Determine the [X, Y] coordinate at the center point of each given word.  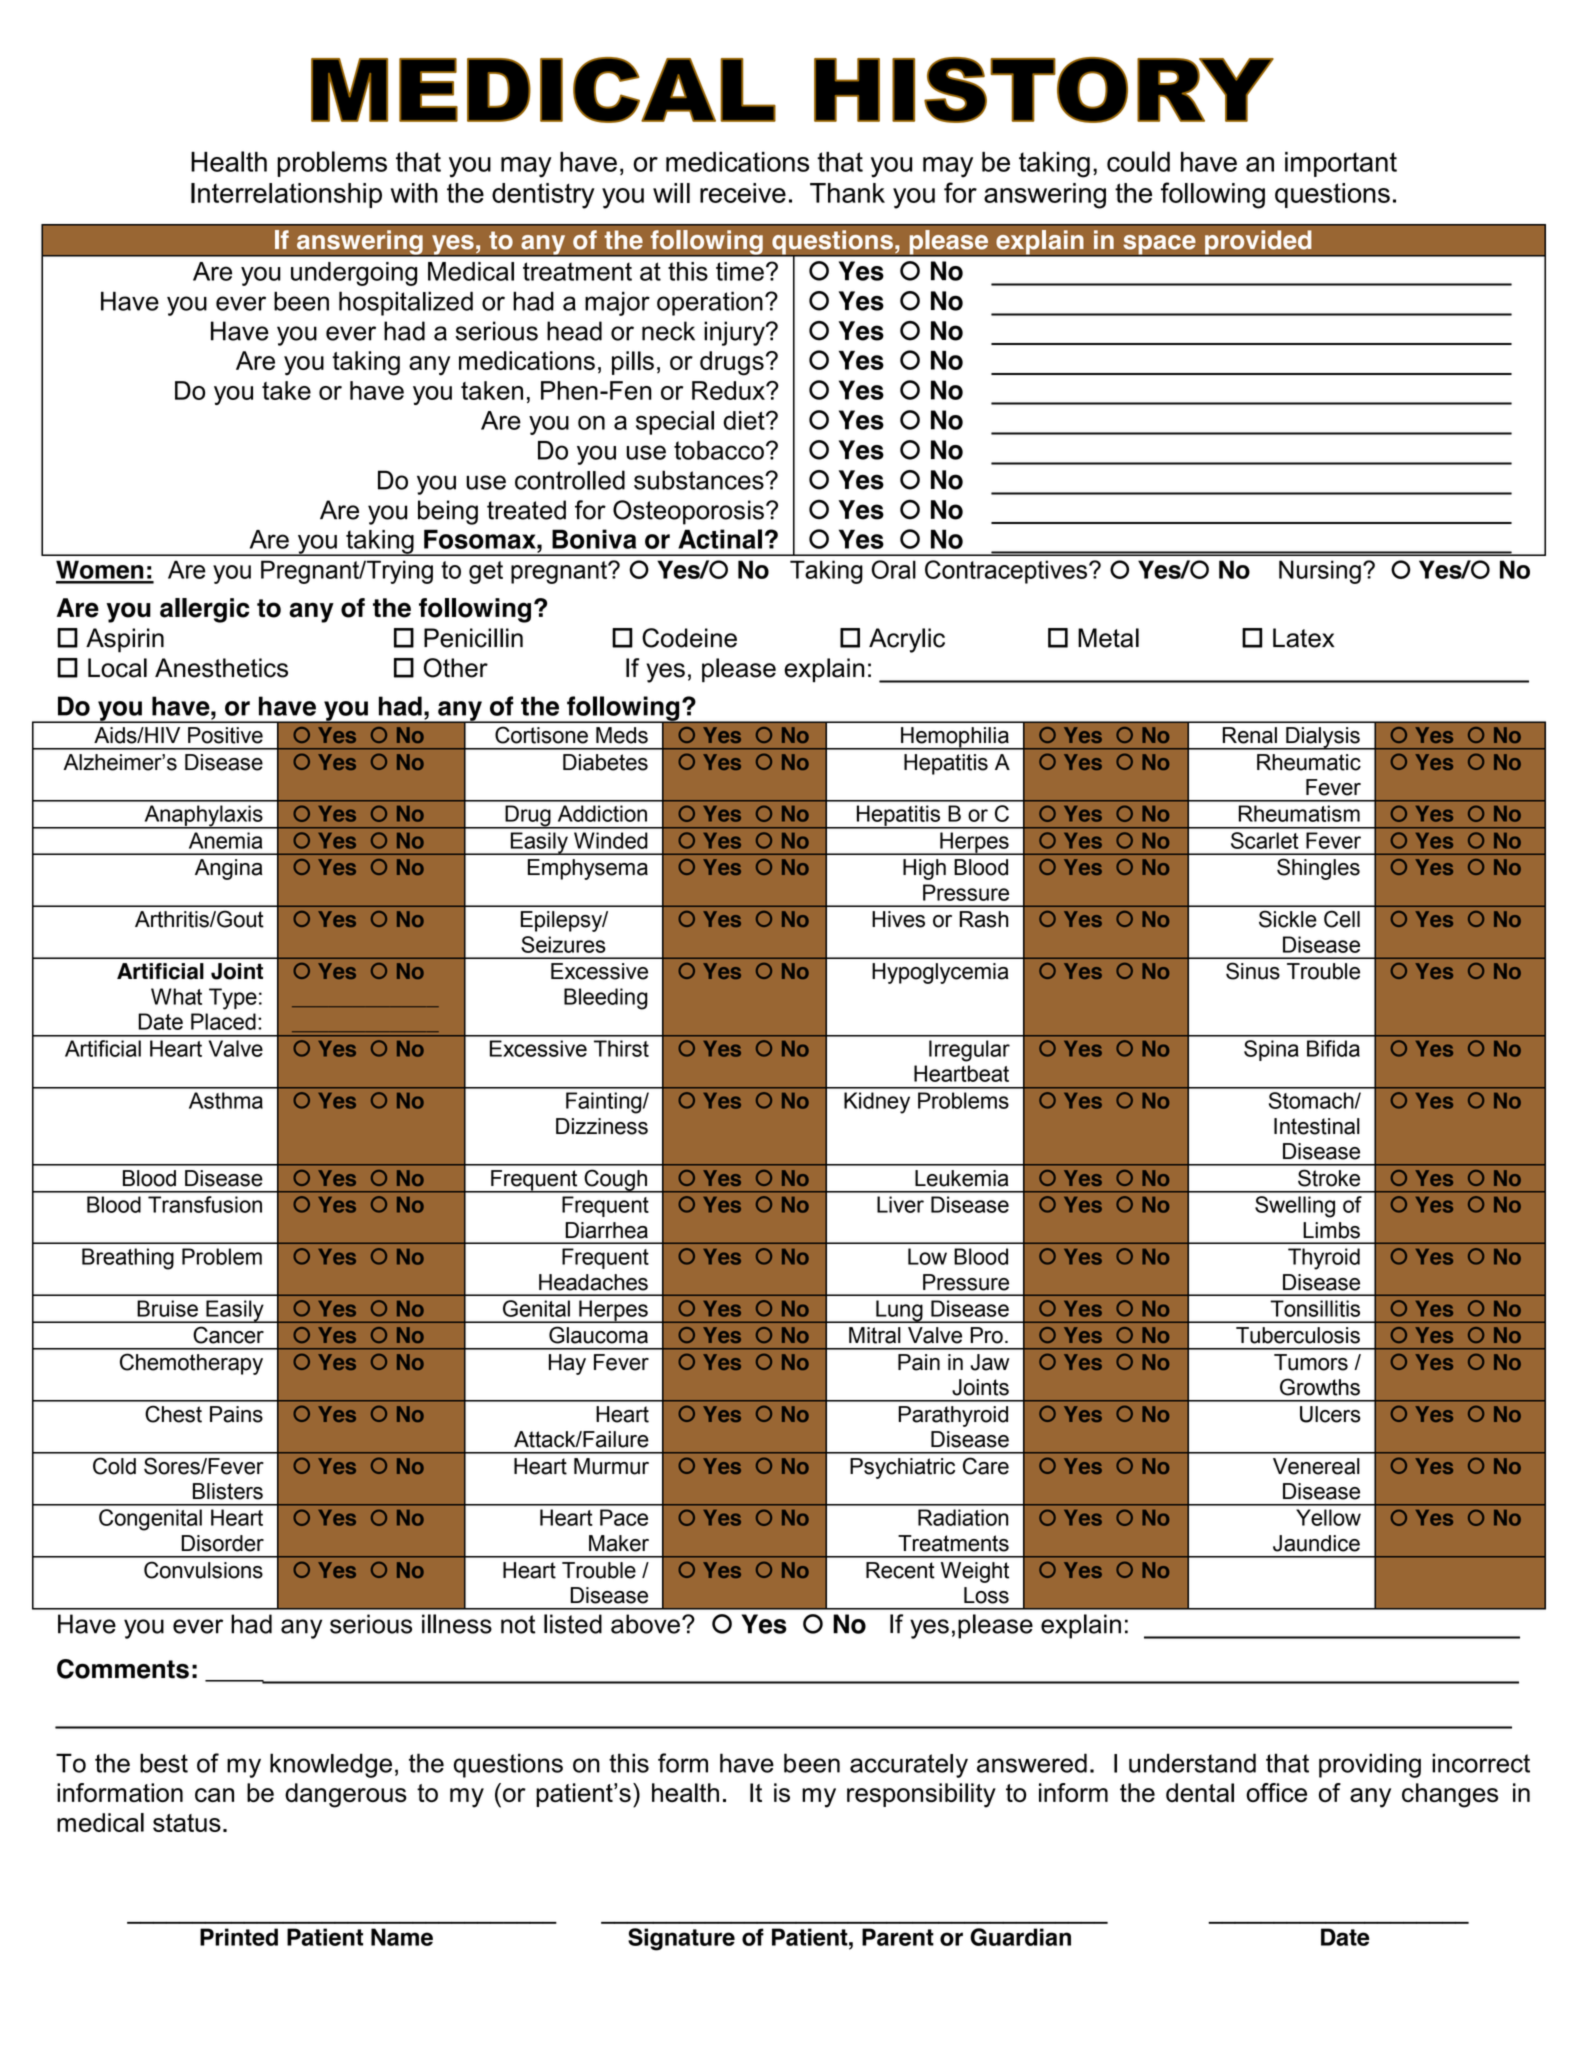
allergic [204, 610]
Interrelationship [286, 195]
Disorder [222, 1543]
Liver [900, 1204]
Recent [900, 1570]
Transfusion [205, 1204]
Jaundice [1316, 1543]
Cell [1342, 919]
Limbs [1331, 1230]
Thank [847, 193]
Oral [893, 569]
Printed [239, 1937]
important [1341, 164]
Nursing [1320, 572]
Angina [228, 869]
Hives [898, 919]
